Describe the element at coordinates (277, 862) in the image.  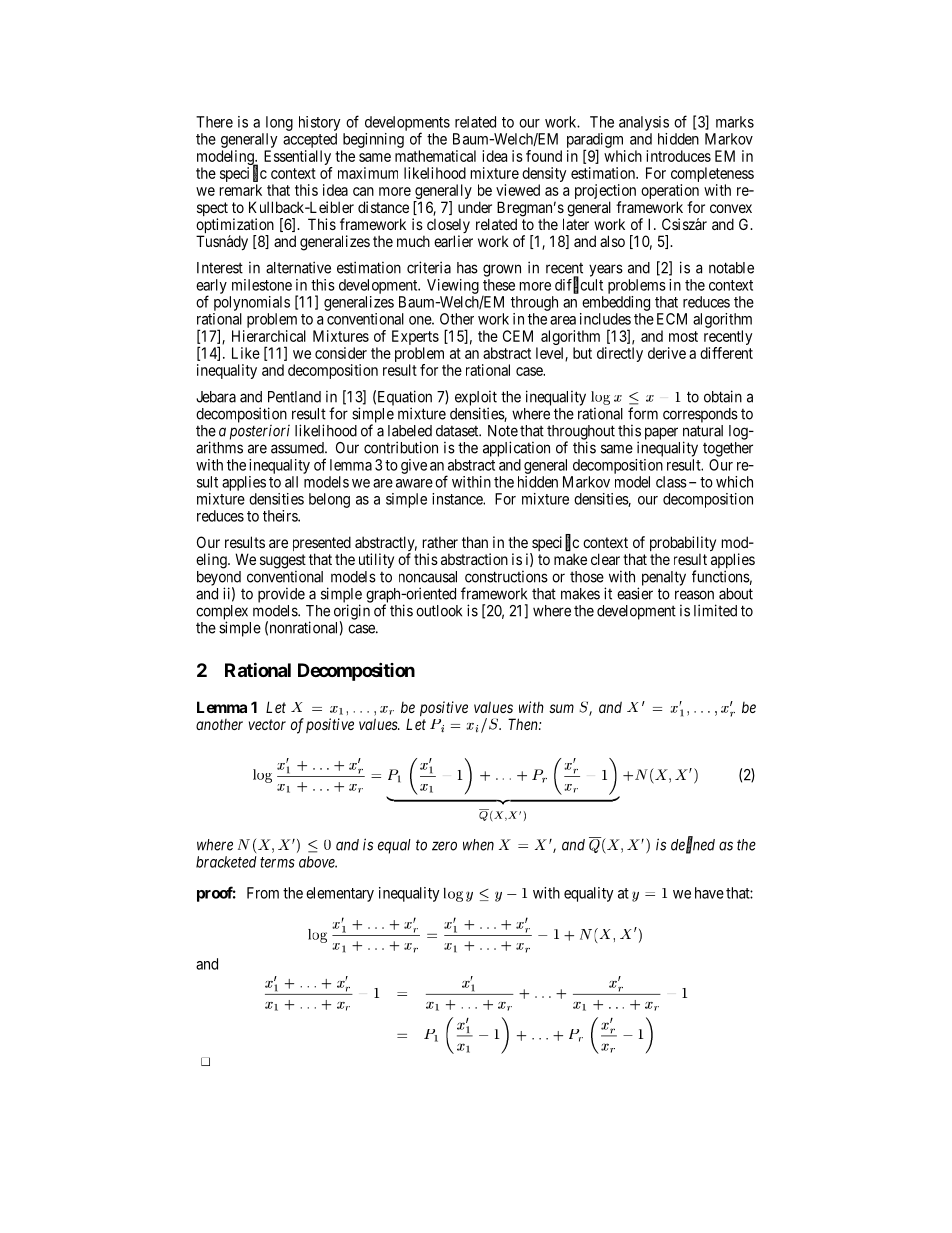
I see `terms` at that location.
